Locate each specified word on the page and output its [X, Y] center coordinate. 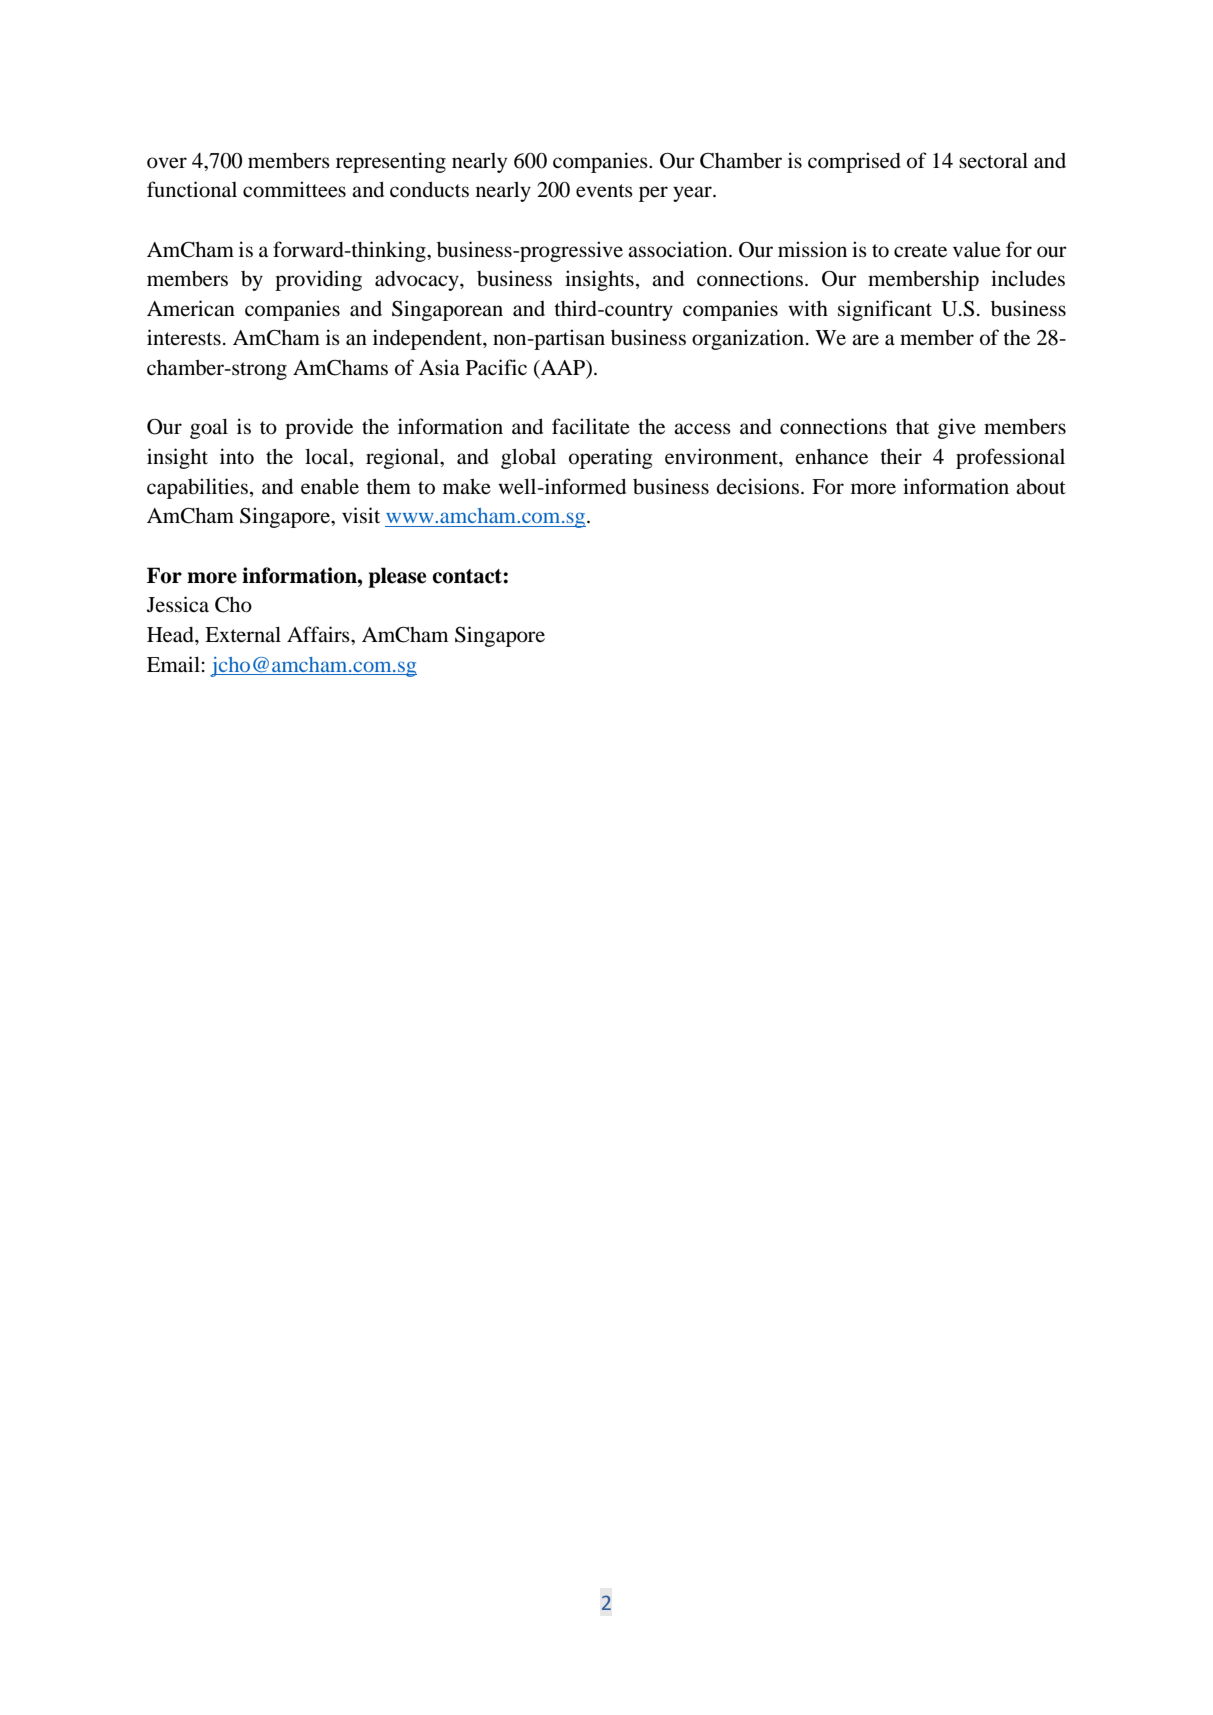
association [679, 249]
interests [184, 337]
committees [294, 189]
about [1041, 487]
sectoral [993, 160]
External [243, 634]
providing [318, 280]
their [901, 456]
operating [611, 458]
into [237, 456]
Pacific [496, 367]
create [920, 251]
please [397, 577]
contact [468, 576]
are [865, 339]
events [604, 191]
